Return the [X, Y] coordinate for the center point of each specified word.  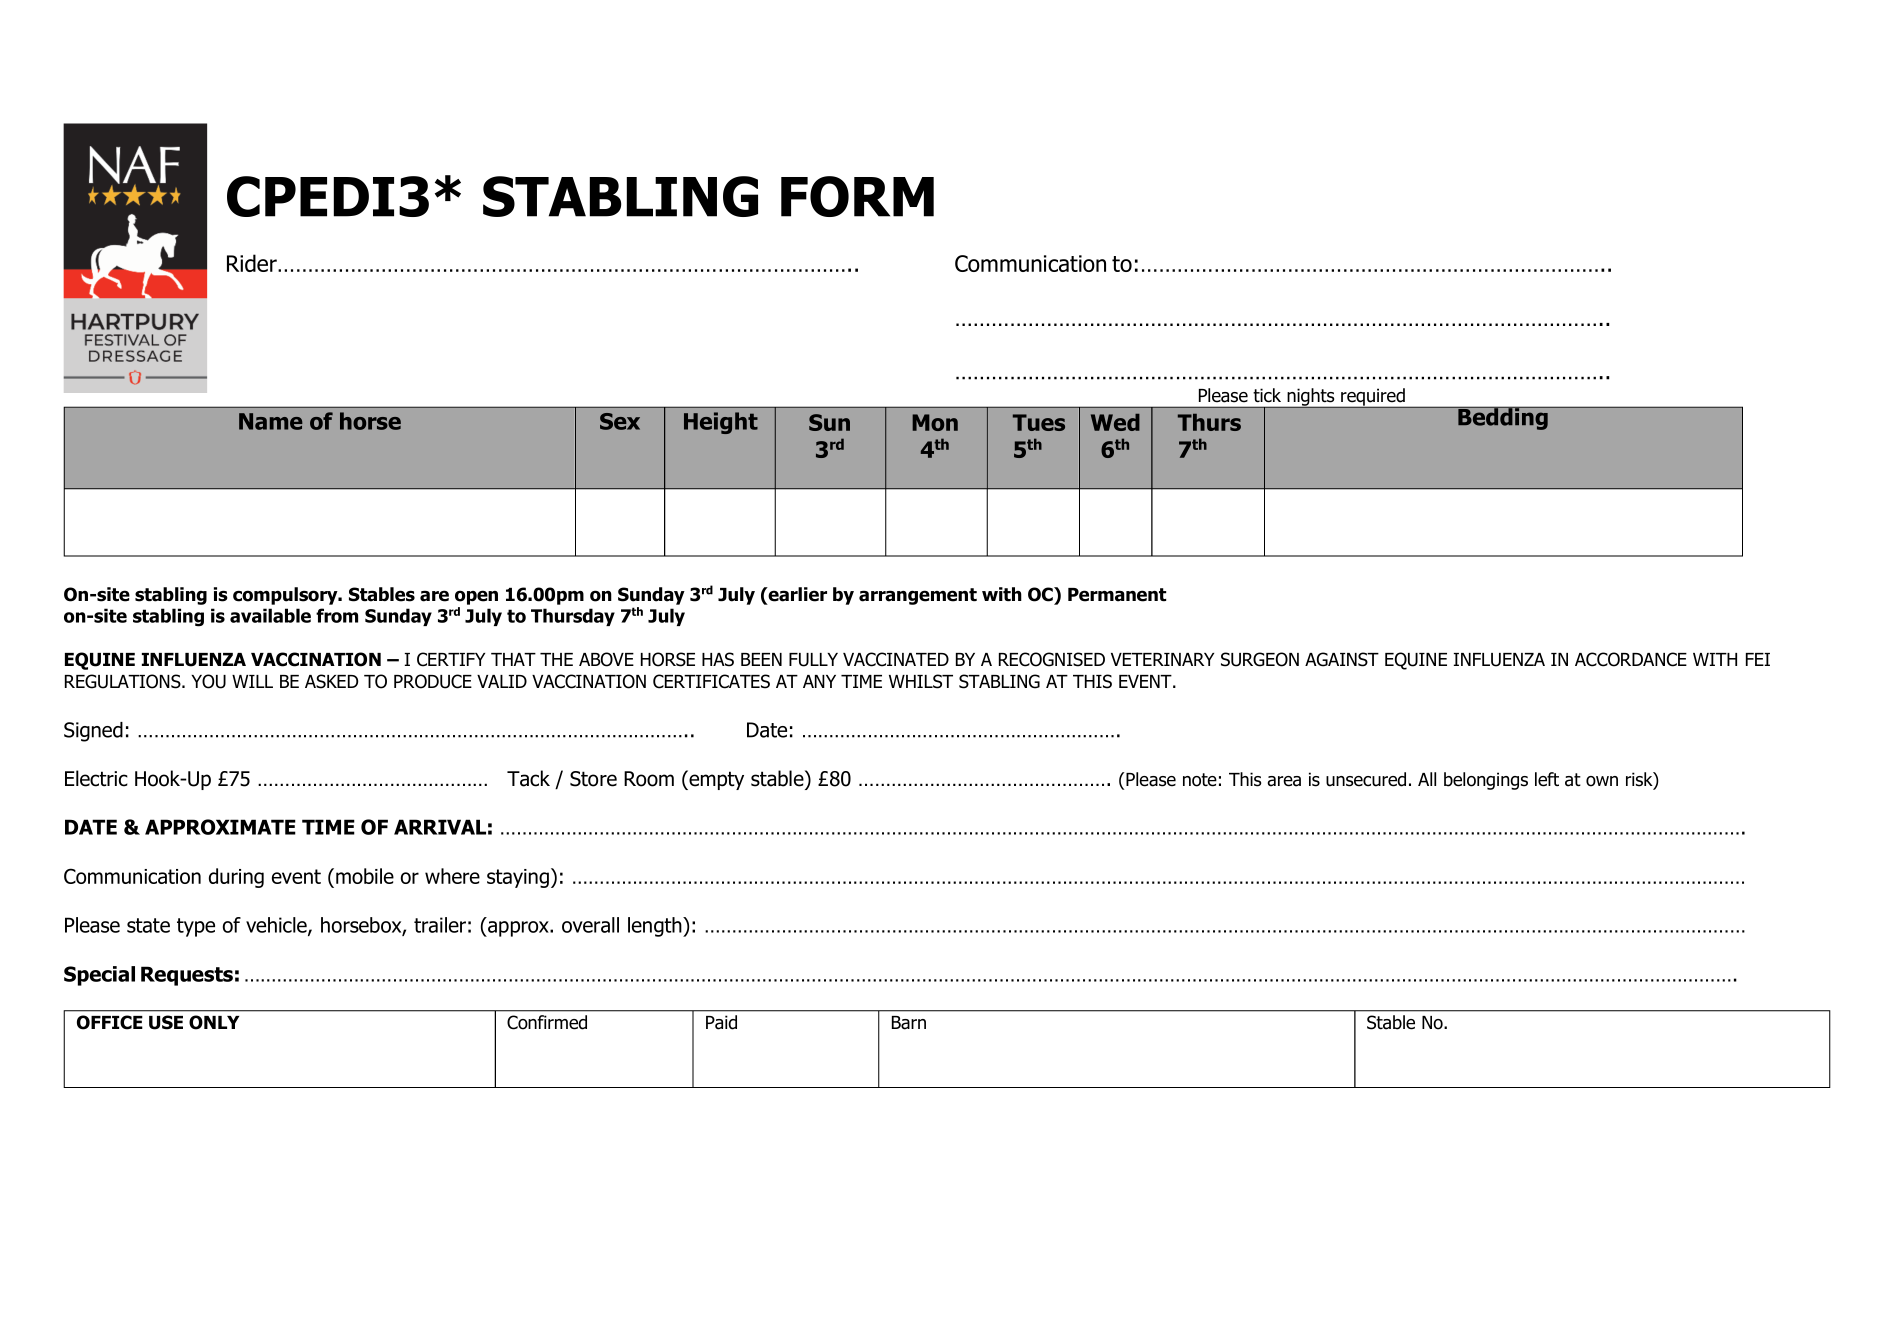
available [270, 615]
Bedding [1503, 418]
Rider [253, 263]
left [1547, 779]
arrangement [918, 596]
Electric [96, 778]
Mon [935, 422]
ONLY [214, 1022]
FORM [857, 196]
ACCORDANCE [1631, 659]
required [1373, 398]
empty [715, 780]
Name [271, 421]
